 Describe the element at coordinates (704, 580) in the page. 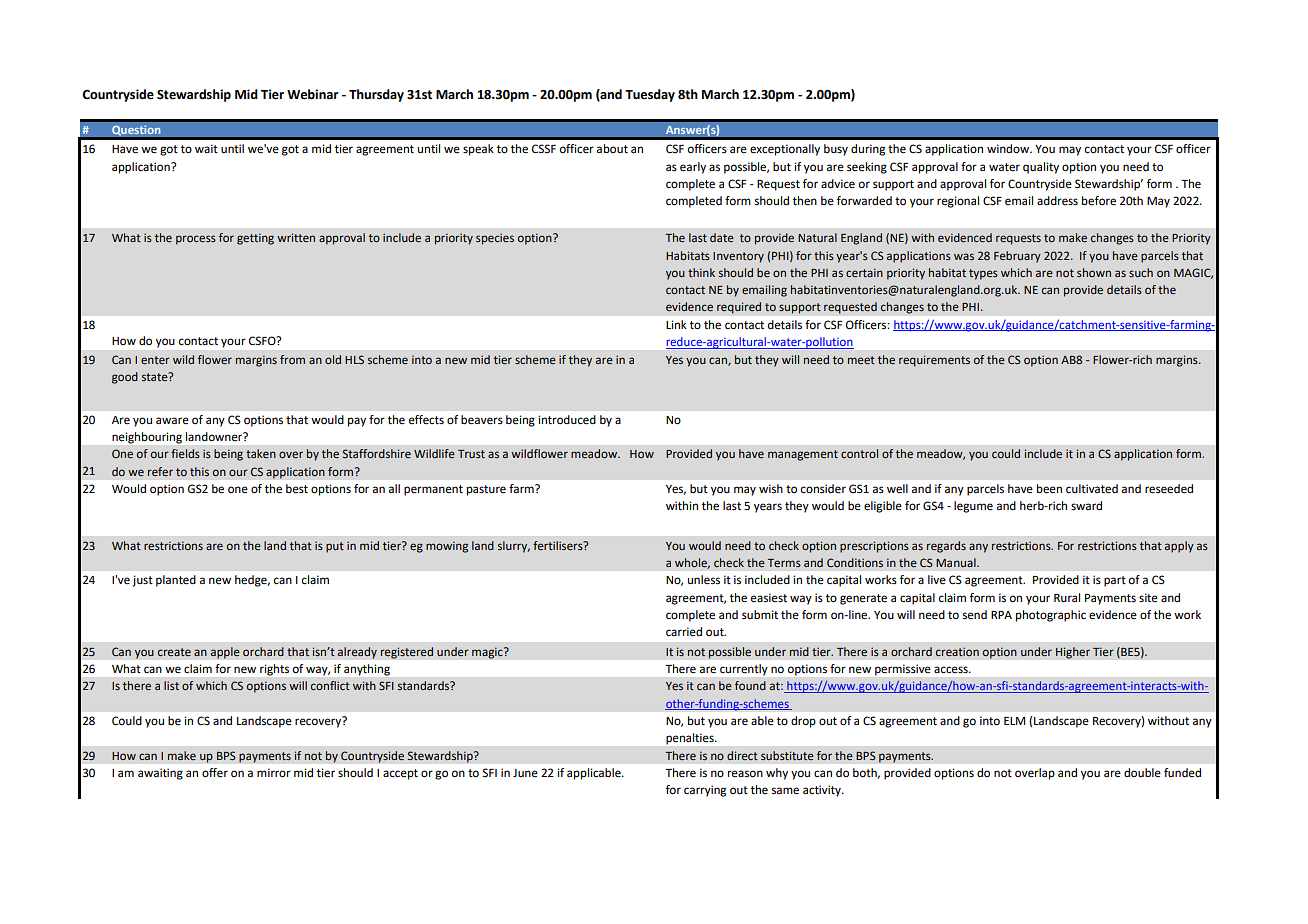

I see `unless` at that location.
